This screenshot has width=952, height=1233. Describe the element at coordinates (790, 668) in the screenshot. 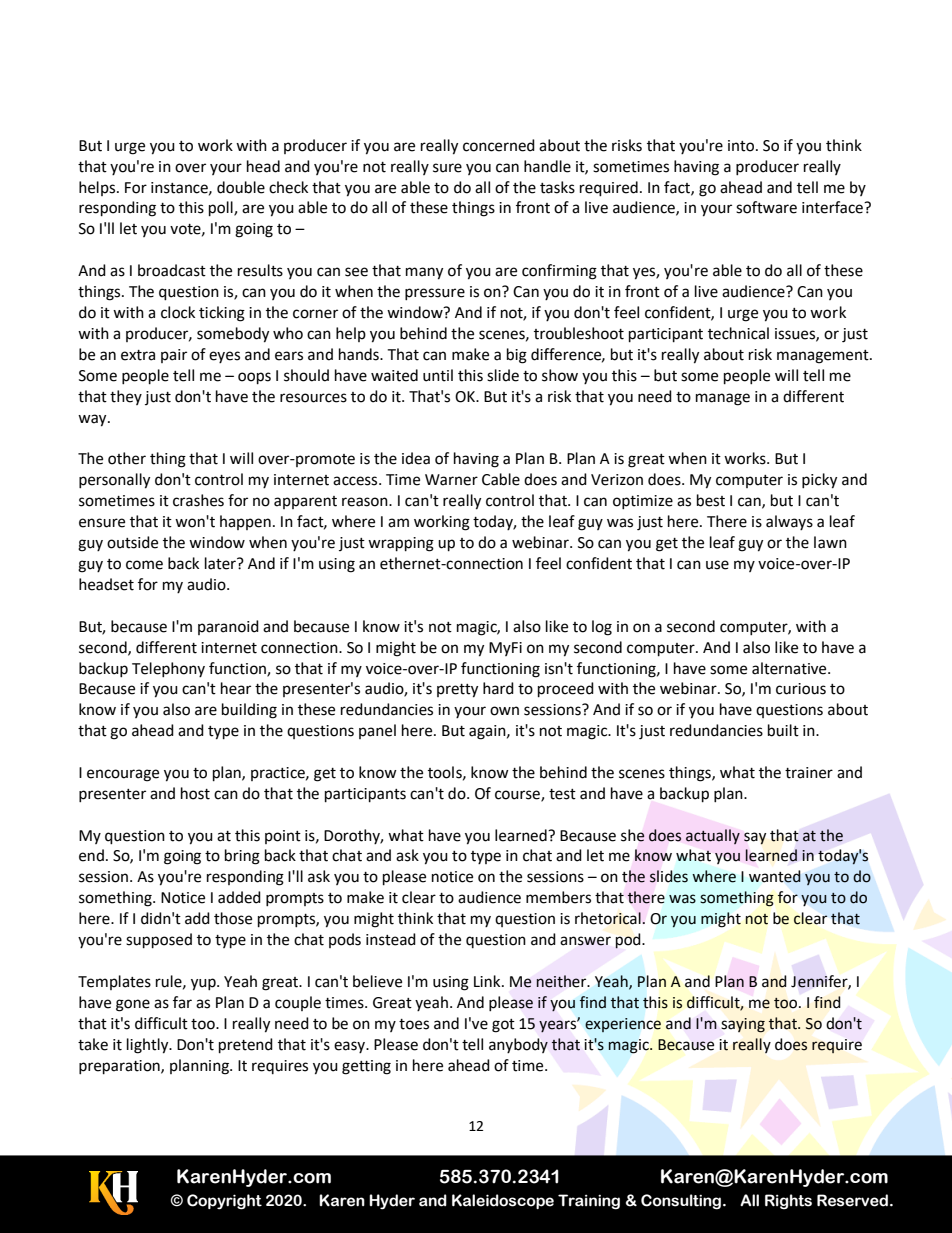

I see `alternative` at that location.
